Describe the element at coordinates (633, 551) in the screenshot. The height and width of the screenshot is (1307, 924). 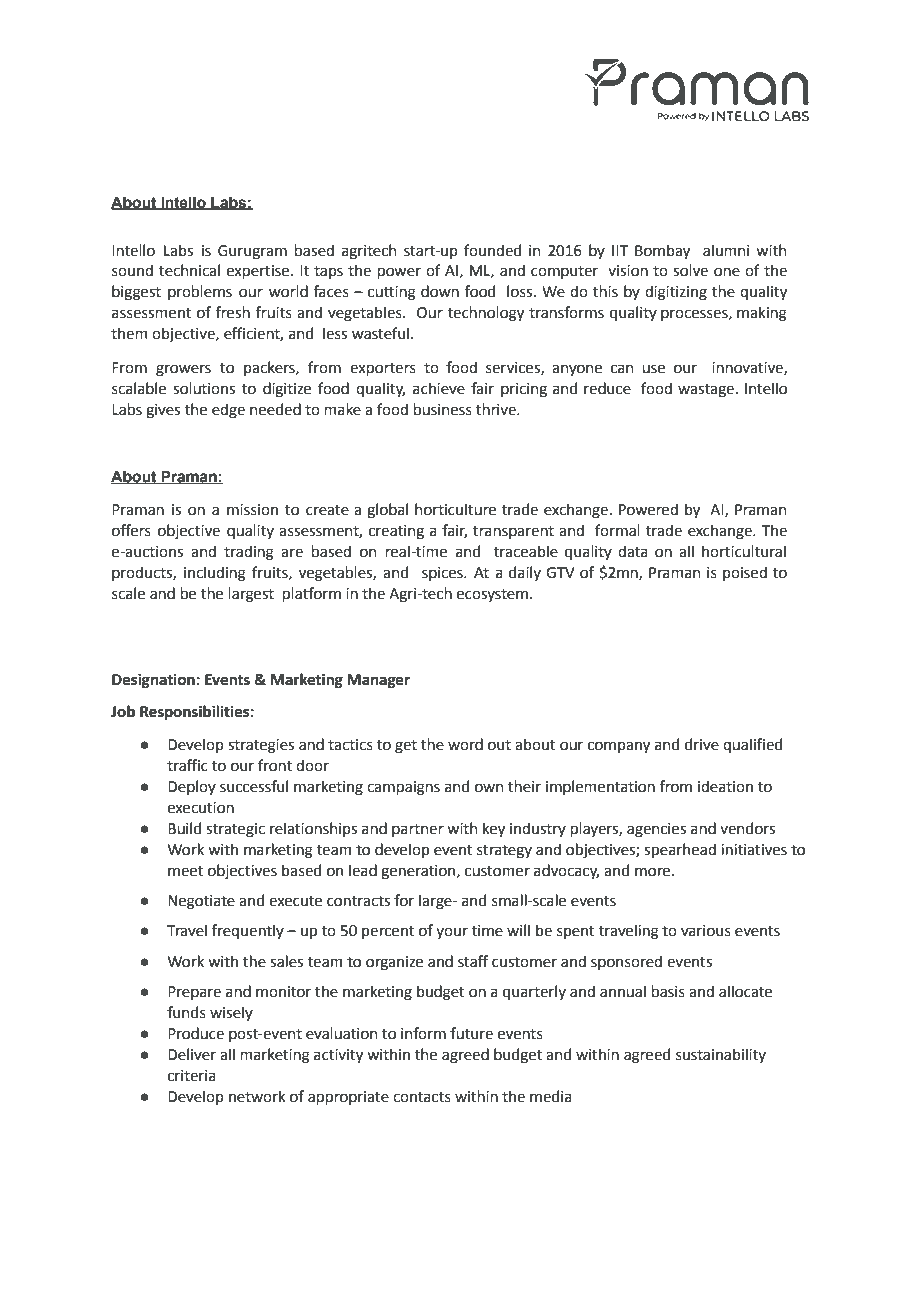
I see `data` at that location.
